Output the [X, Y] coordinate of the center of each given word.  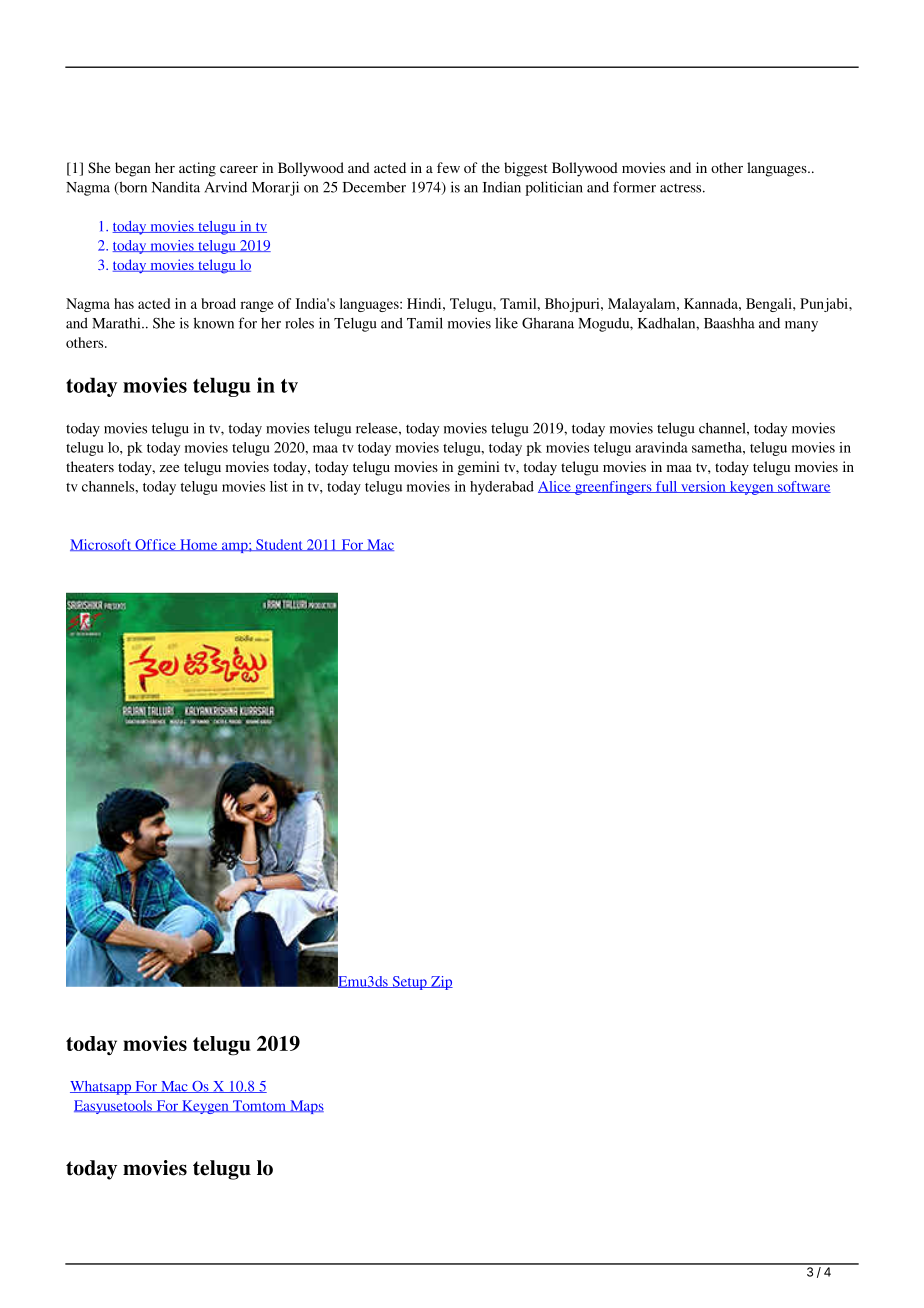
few [448, 167]
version [703, 487]
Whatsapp [102, 1088]
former [634, 187]
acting [197, 169]
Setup [409, 983]
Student [279, 545]
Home [199, 545]
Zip [441, 983]
